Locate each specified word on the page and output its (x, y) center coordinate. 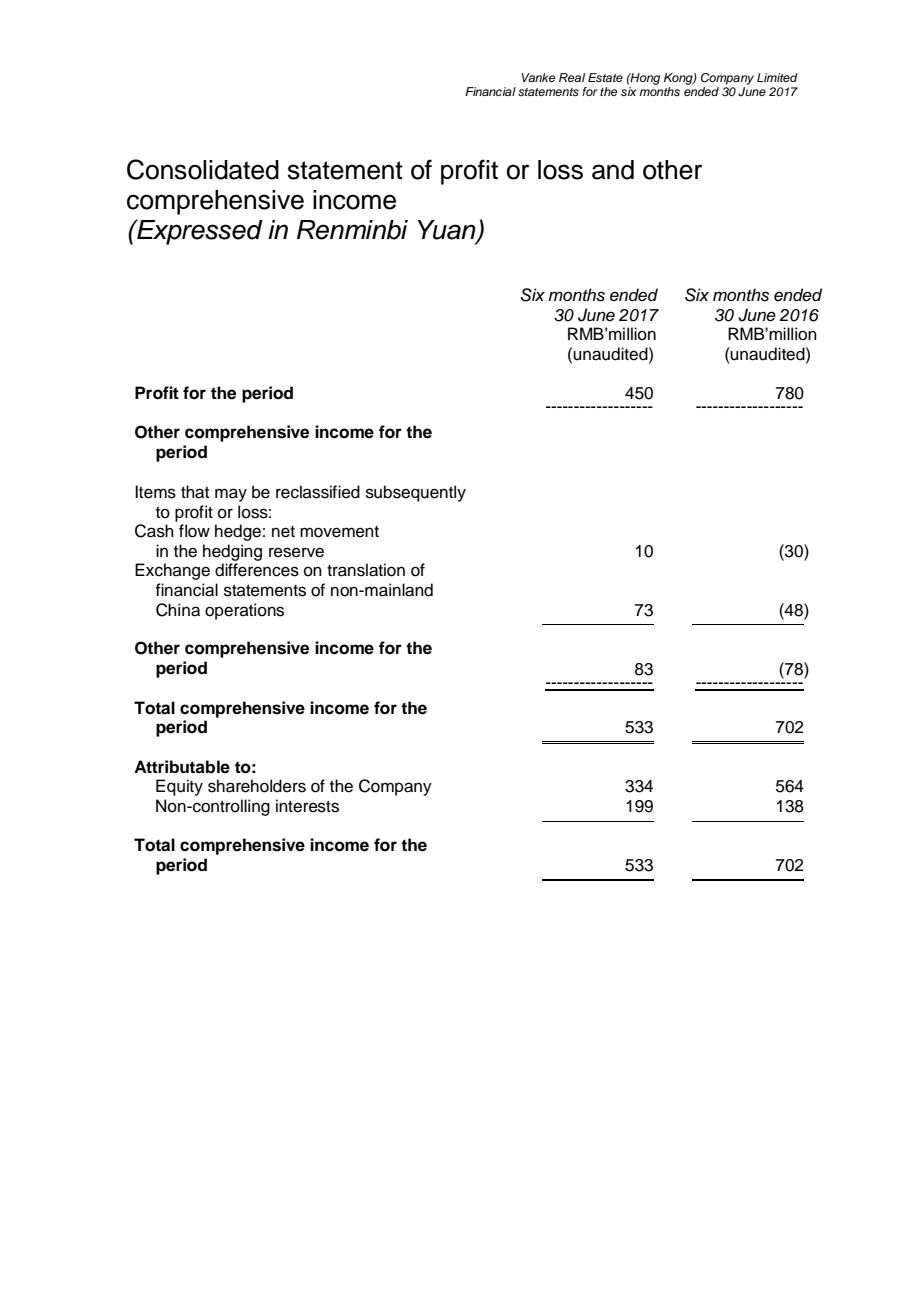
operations (244, 611)
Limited (777, 77)
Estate (605, 77)
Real (572, 77)
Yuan (448, 231)
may (231, 495)
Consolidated (203, 169)
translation (366, 570)
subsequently (416, 493)
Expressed (199, 232)
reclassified (318, 492)
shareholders (257, 786)
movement (339, 532)
